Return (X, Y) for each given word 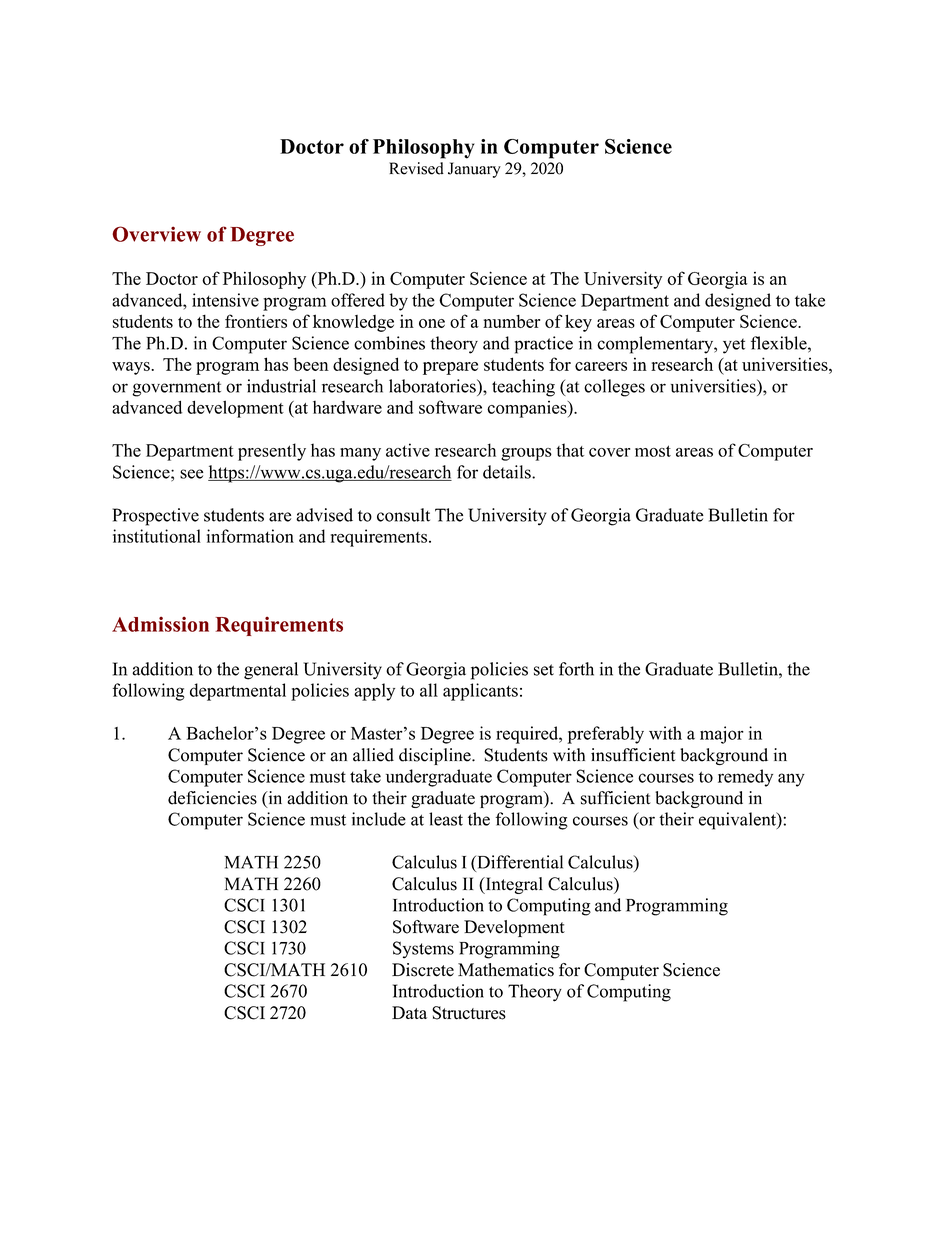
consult (403, 515)
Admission (160, 624)
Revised (416, 168)
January (474, 170)
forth (576, 669)
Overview (156, 234)
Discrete (423, 970)
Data (409, 1012)
